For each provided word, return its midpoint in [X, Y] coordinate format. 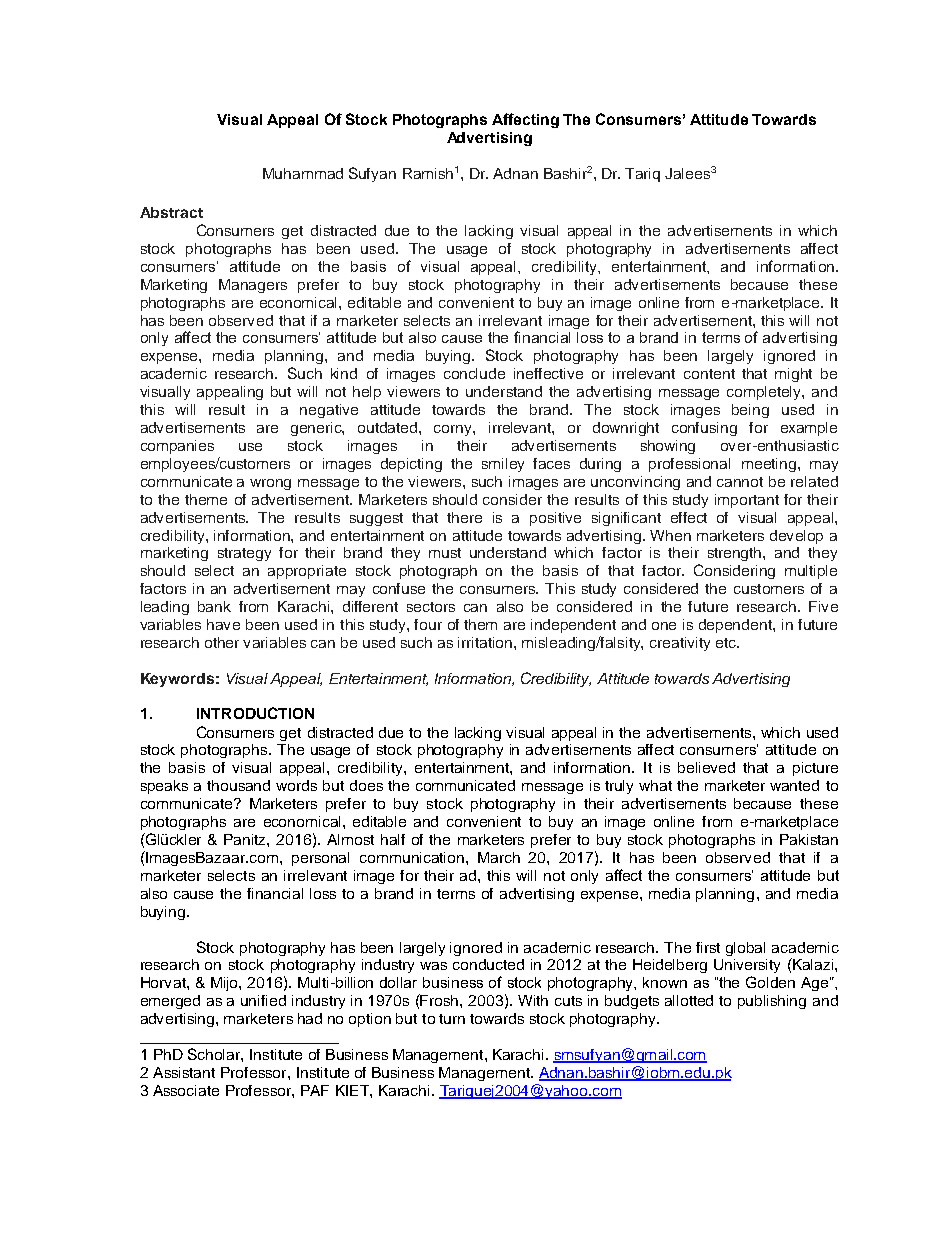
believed [706, 767]
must [445, 553]
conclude [474, 373]
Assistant [184, 1072]
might [793, 375]
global [745, 949]
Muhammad [303, 173]
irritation [486, 642]
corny [454, 430]
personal [320, 859]
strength [736, 554]
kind [344, 373]
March [499, 857]
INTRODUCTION [255, 713]
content [709, 374]
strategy [244, 554]
